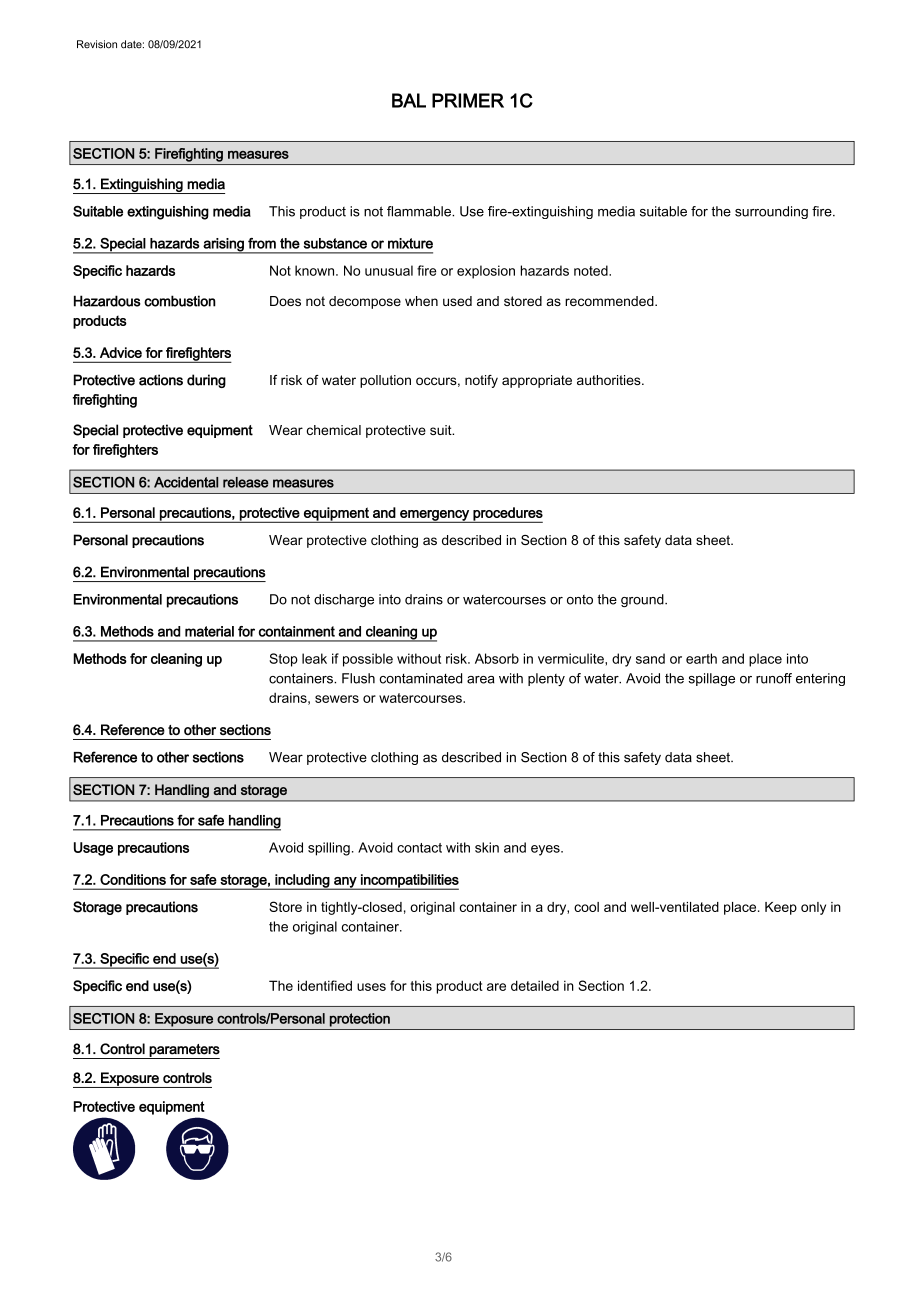 Image resolution: width=924 pixels, height=1308 pixels. Describe the element at coordinates (712, 679) in the image. I see `spillage` at that location.
